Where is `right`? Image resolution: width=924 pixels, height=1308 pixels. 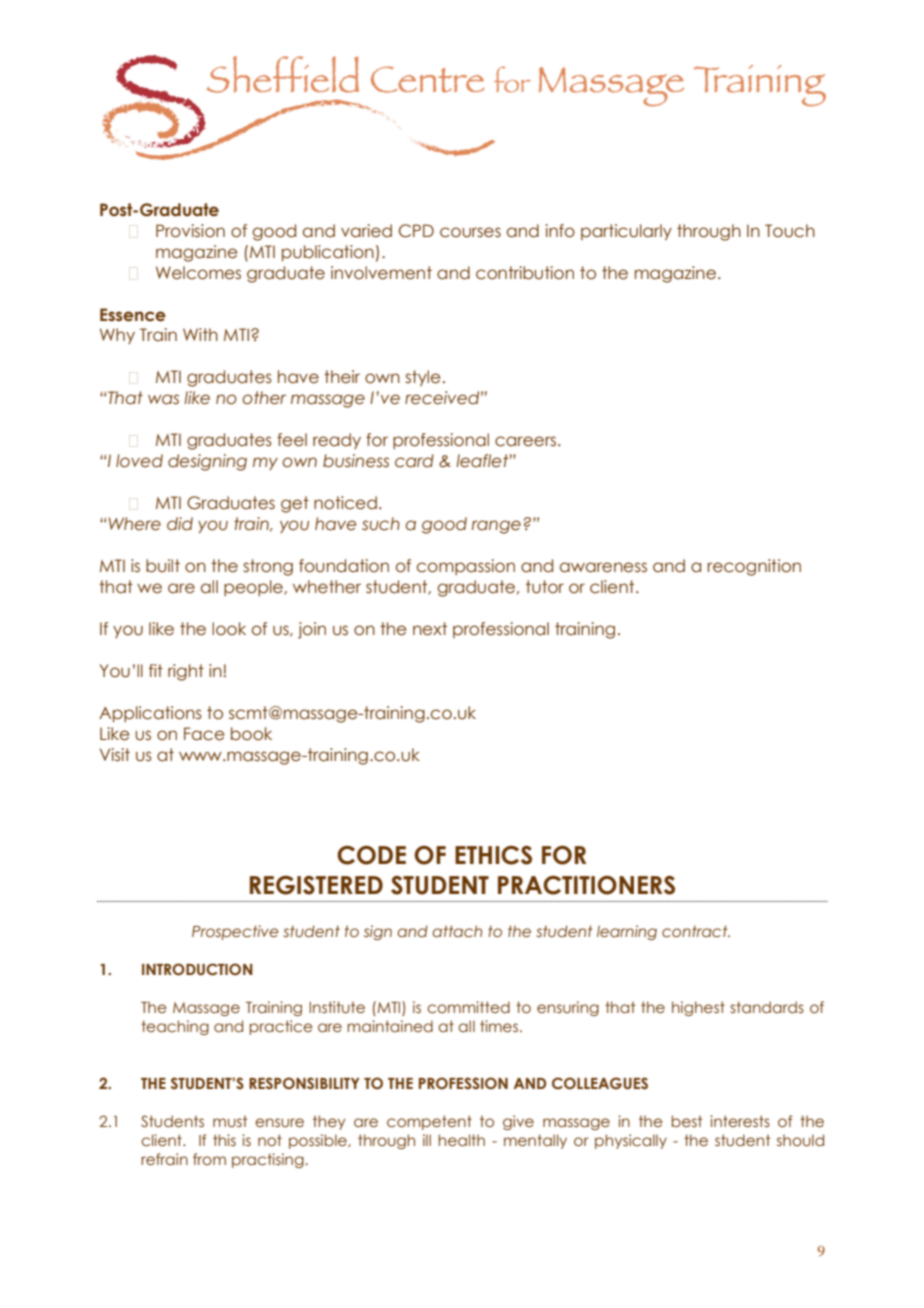 right is located at coordinates (186, 672).
